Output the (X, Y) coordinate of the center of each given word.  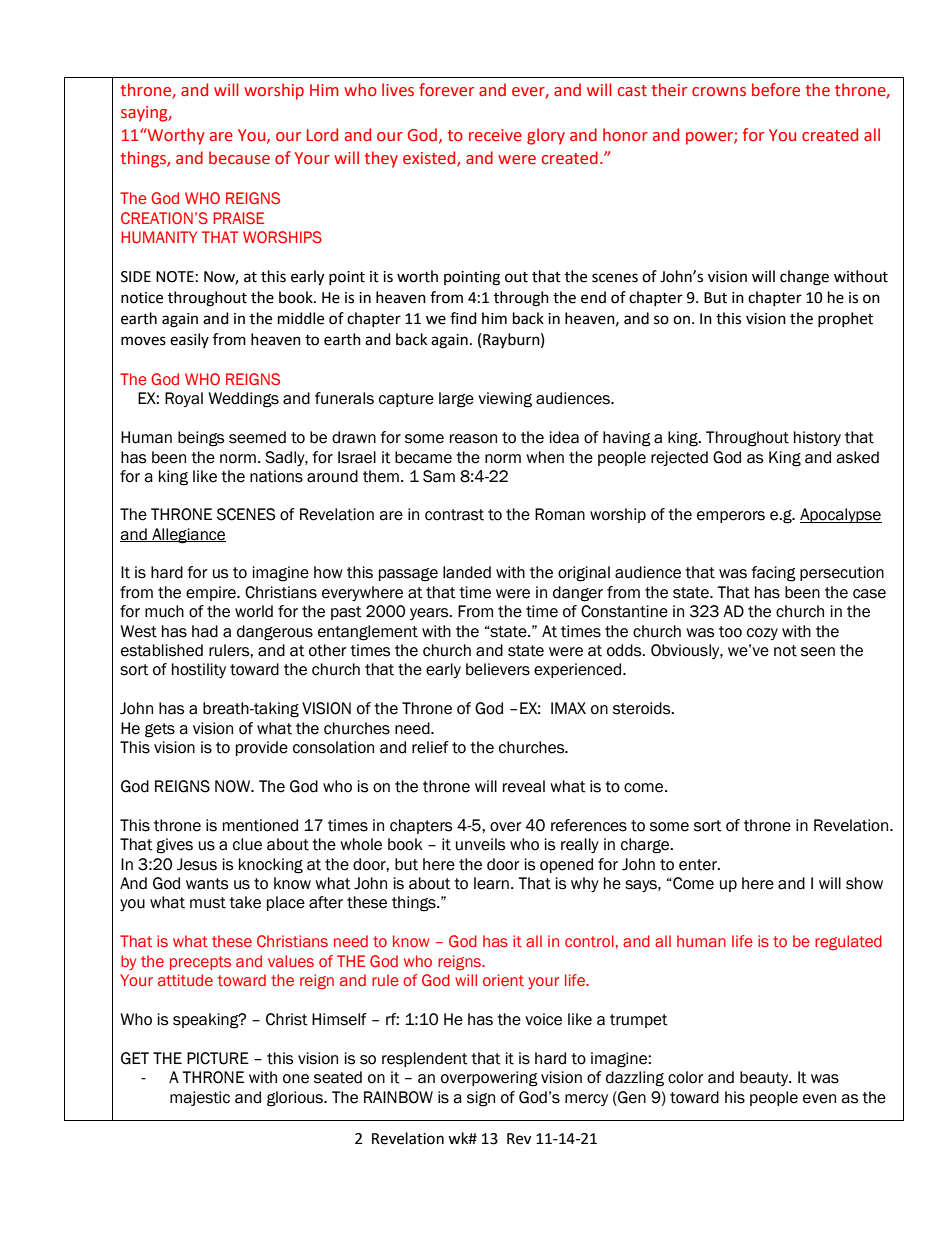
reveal (524, 786)
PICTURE (218, 1058)
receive (495, 135)
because (239, 158)
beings (201, 439)
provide (262, 748)
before (776, 90)
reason (473, 439)
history (817, 438)
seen (818, 652)
